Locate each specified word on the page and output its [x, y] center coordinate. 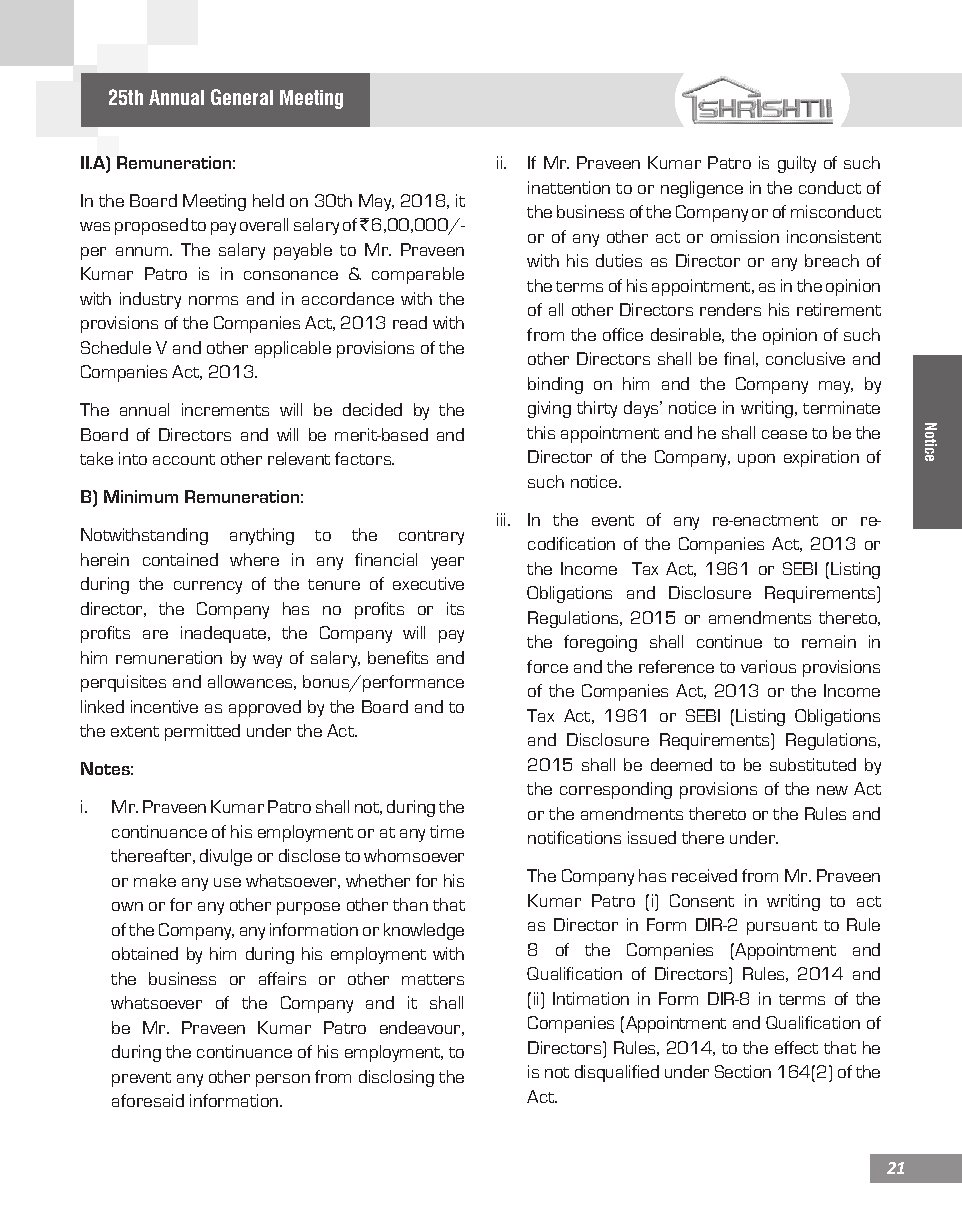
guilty [797, 164]
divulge [226, 857]
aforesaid [148, 1100]
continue [729, 641]
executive [428, 583]
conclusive [805, 358]
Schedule [116, 347]
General [242, 97]
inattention [569, 187]
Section [743, 1071]
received [704, 875]
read [410, 322]
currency [208, 587]
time [447, 831]
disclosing [396, 1078]
